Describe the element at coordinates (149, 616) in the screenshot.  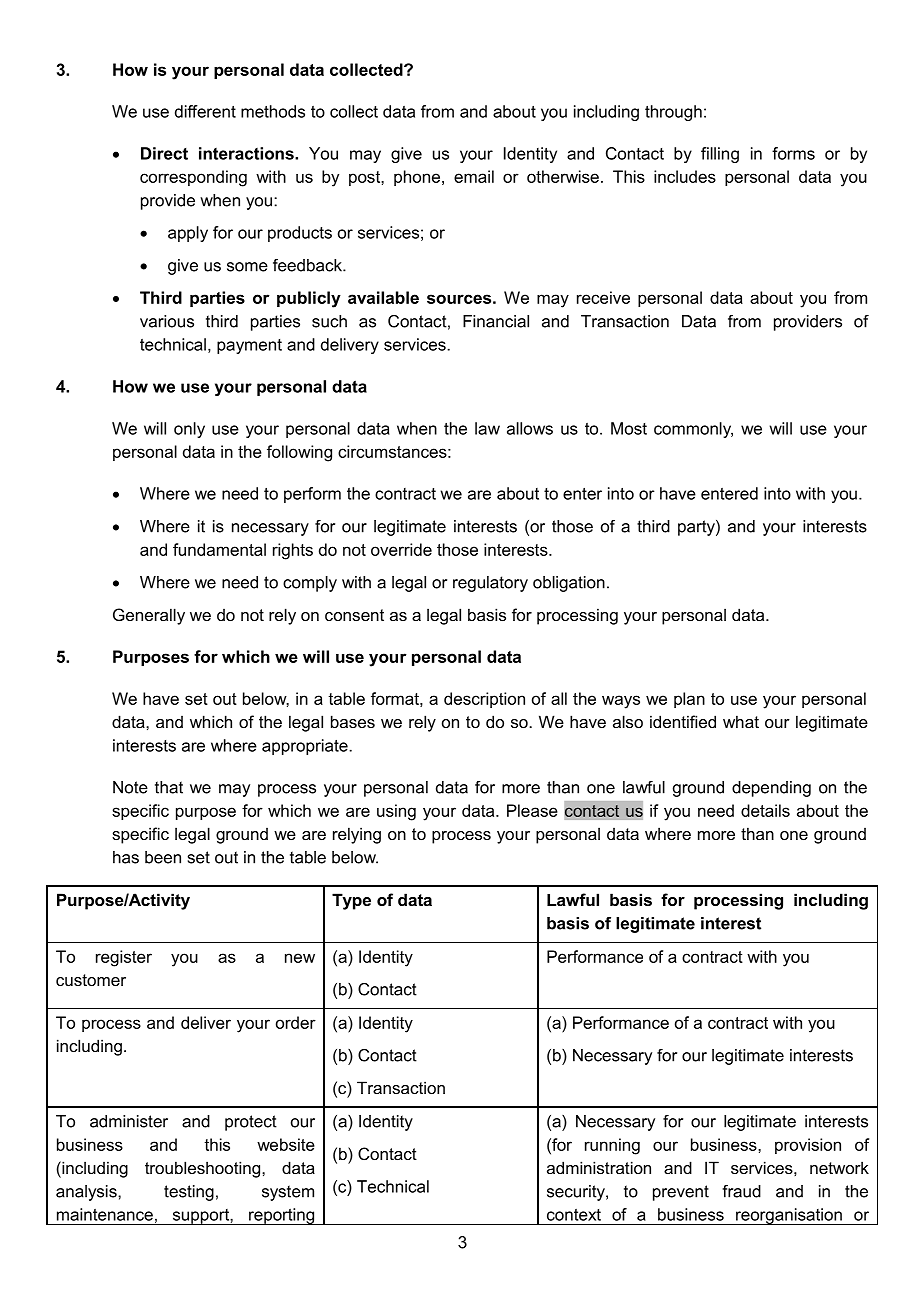
I see `Generally` at that location.
